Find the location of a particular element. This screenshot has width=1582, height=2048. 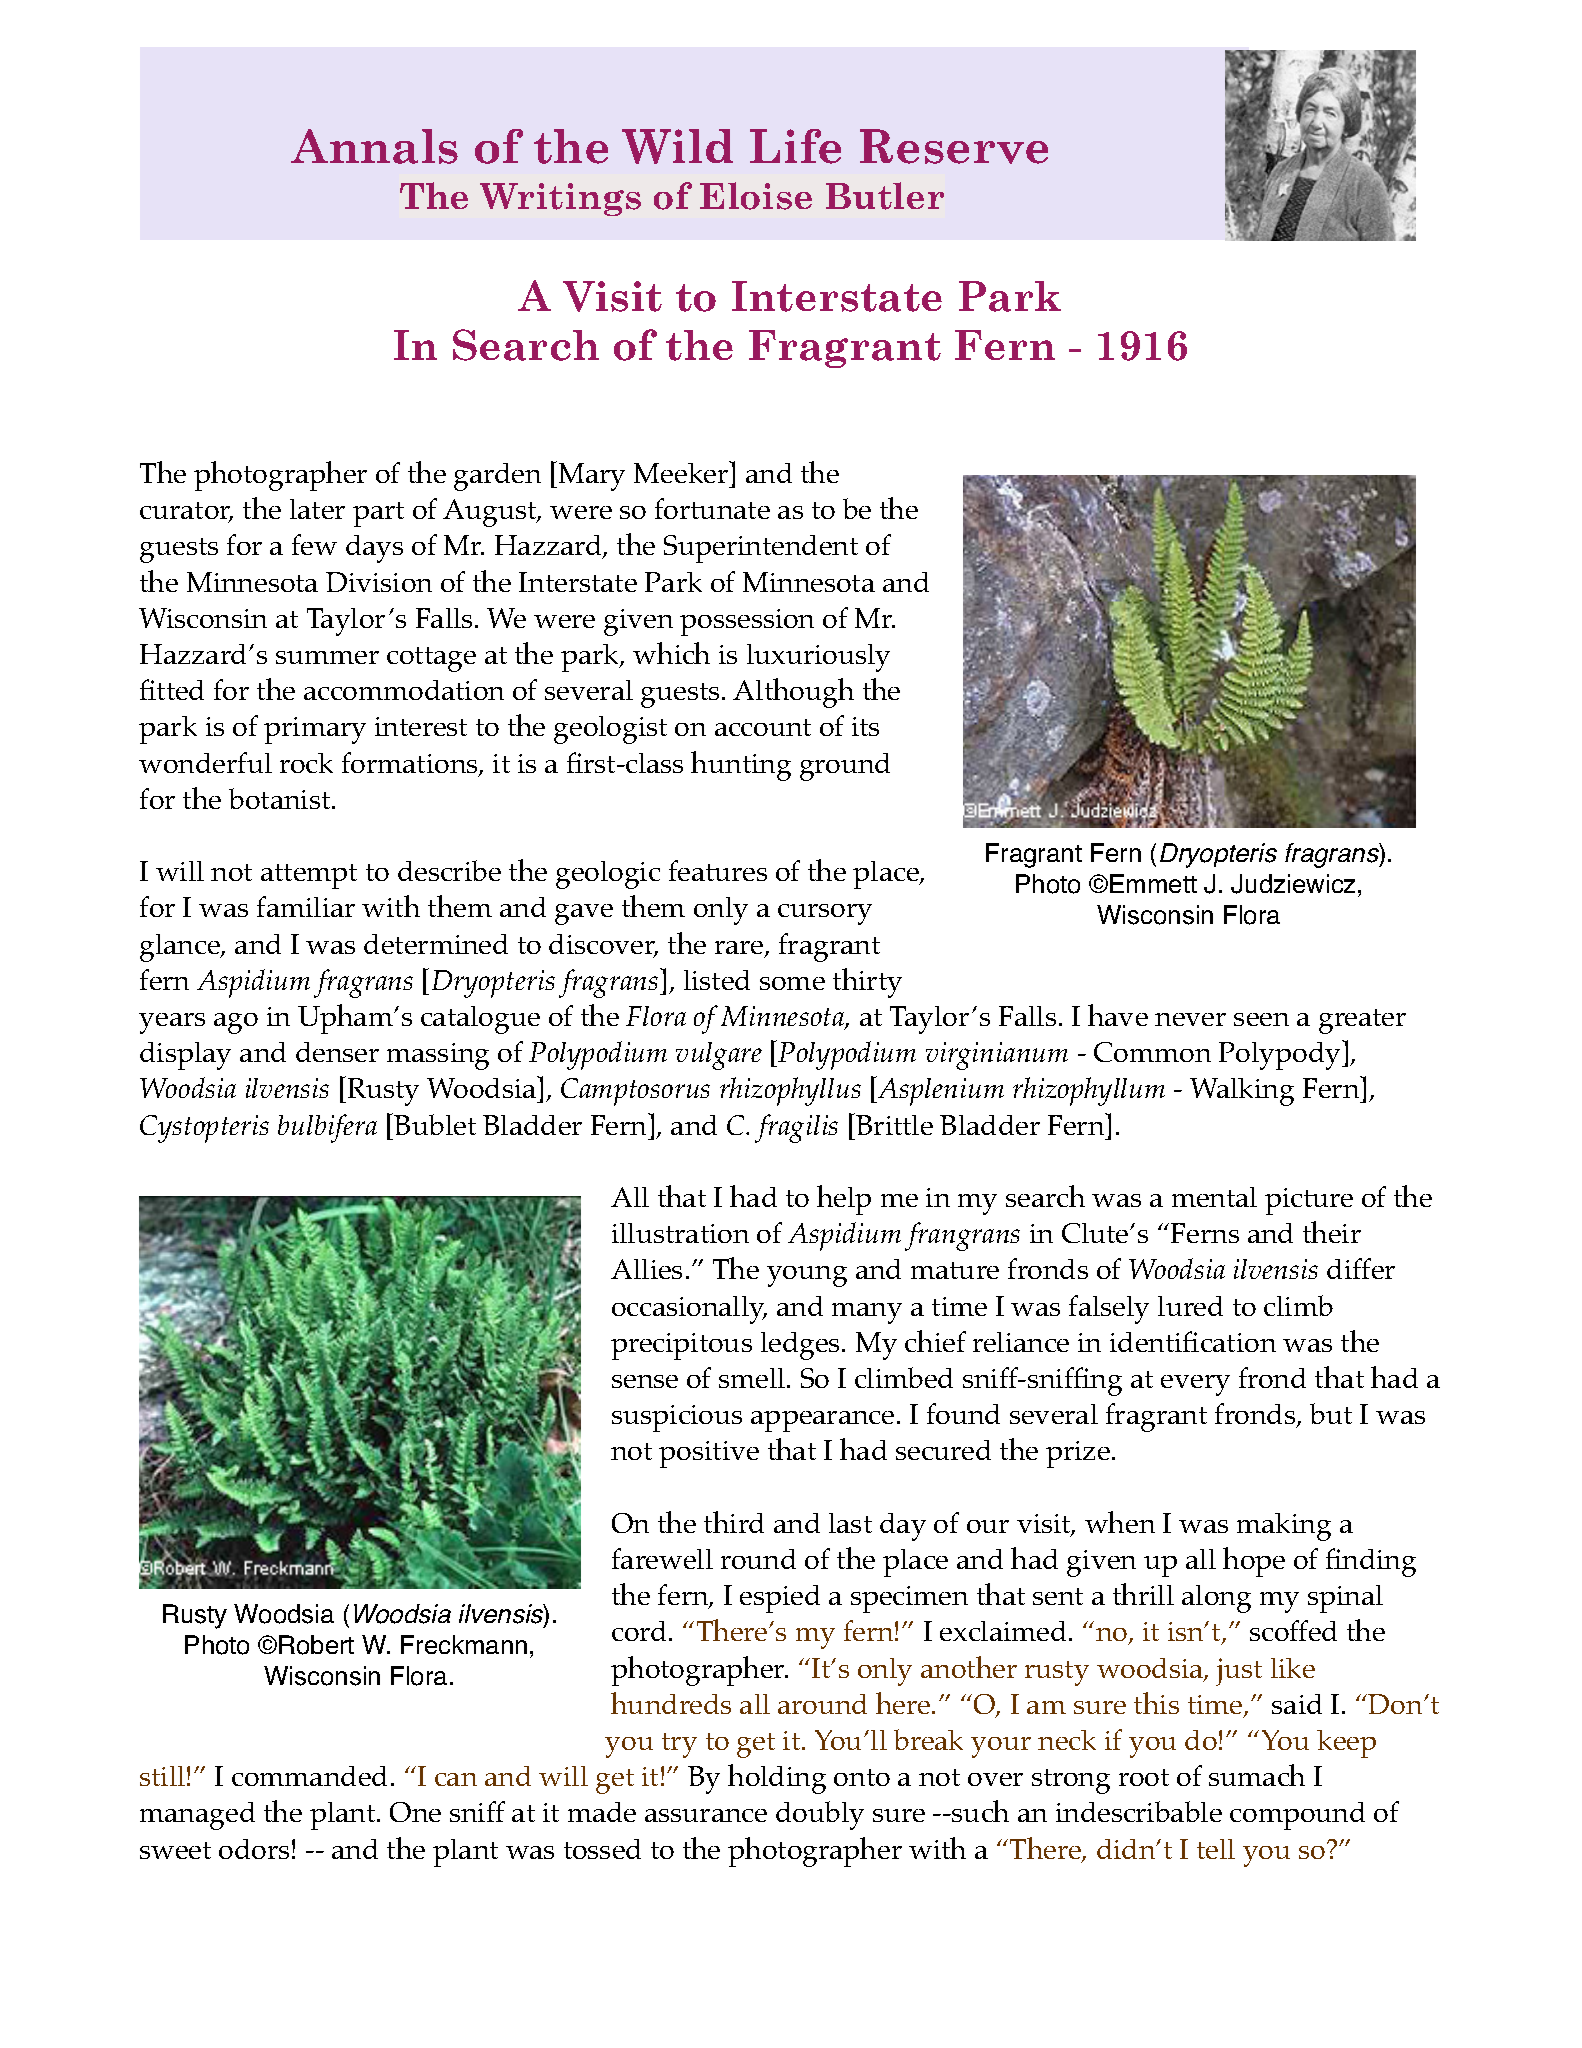

lured is located at coordinates (1190, 1306).
